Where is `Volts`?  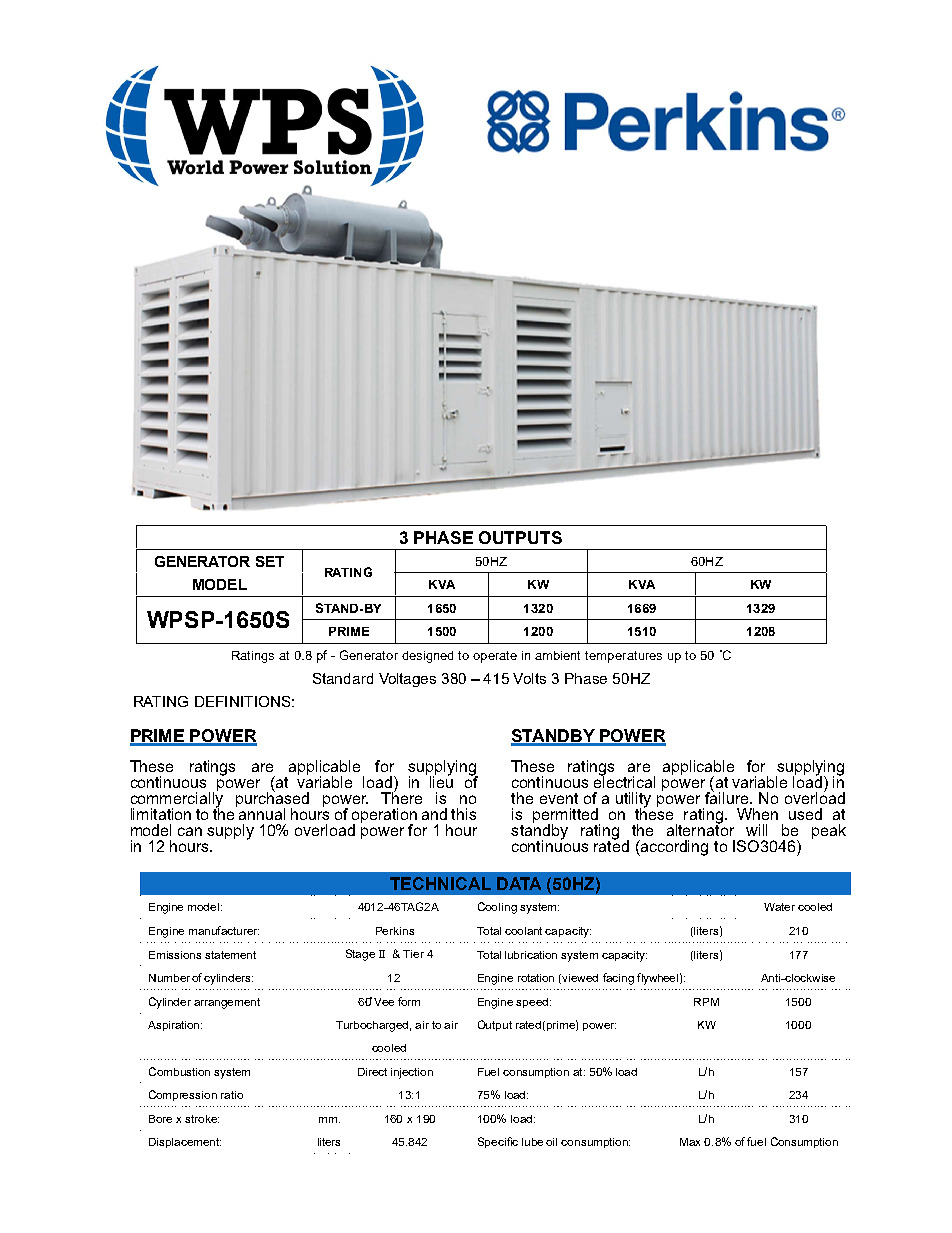 Volts is located at coordinates (529, 678).
